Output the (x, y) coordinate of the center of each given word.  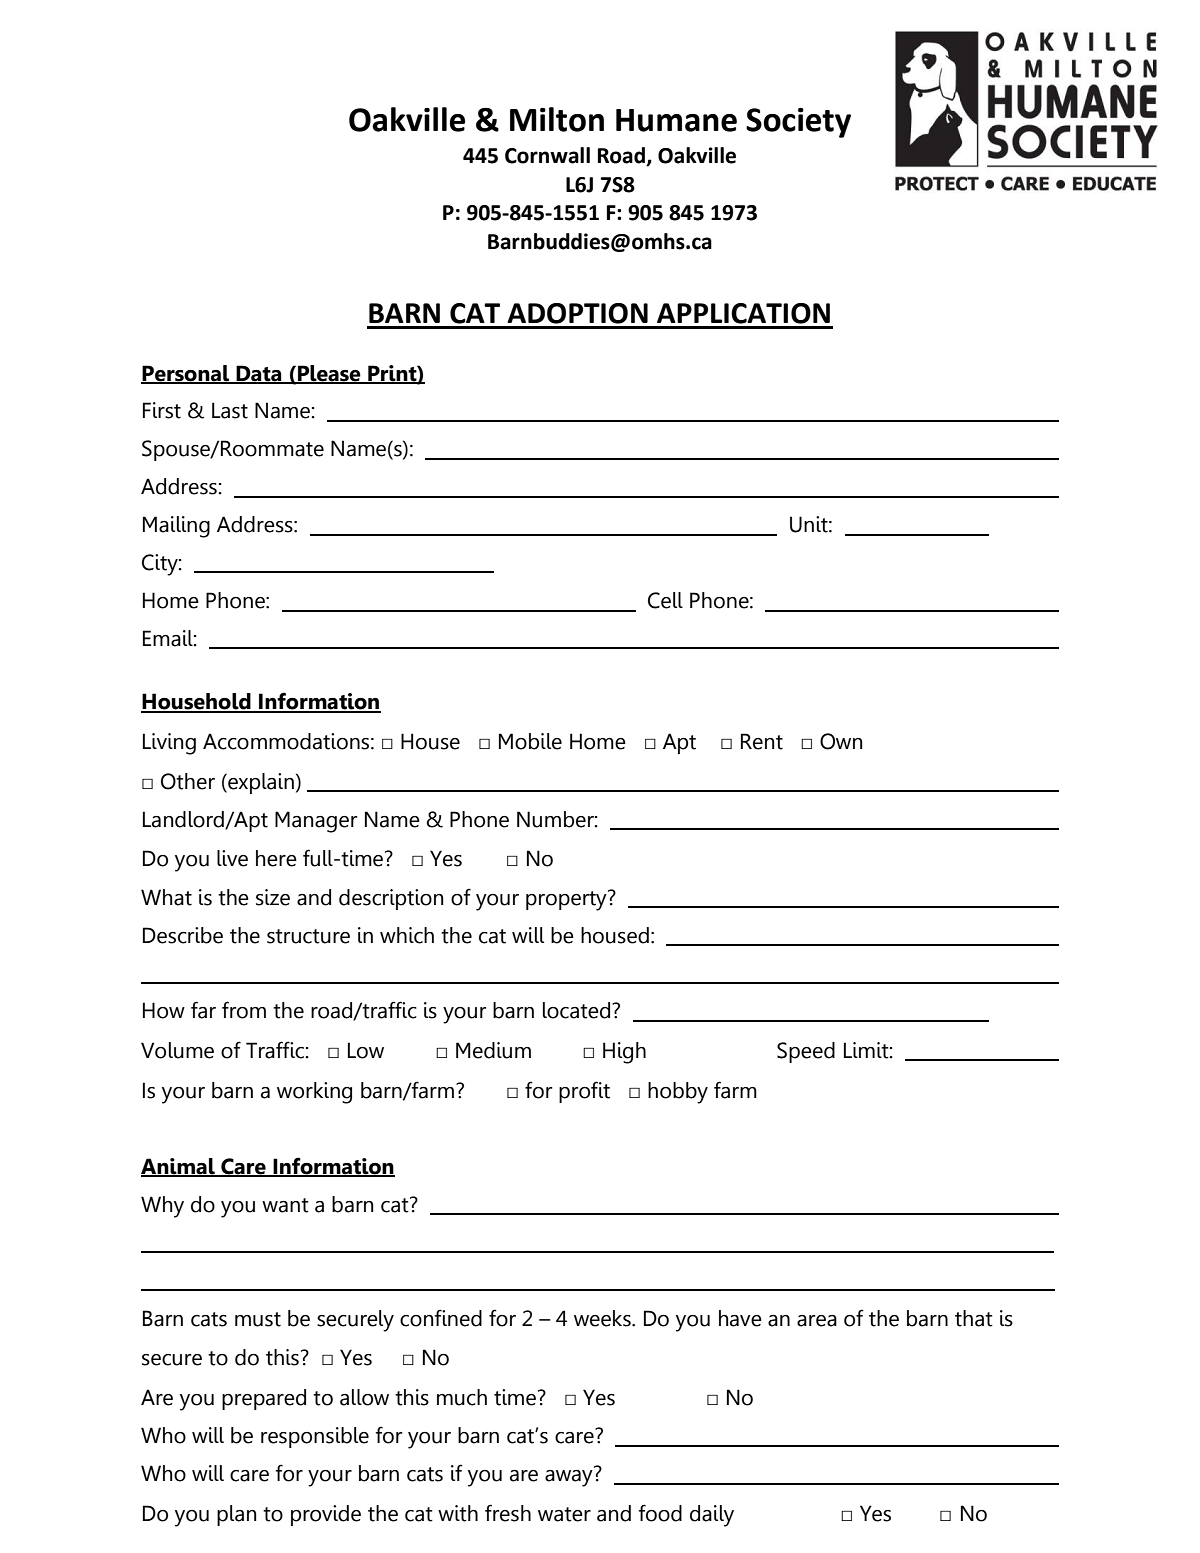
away (569, 1478)
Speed (806, 1052)
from (244, 1010)
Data (259, 374)
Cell (665, 600)
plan (237, 1515)
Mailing (176, 527)
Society (798, 123)
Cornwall (547, 155)
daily (712, 1516)
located (578, 1010)
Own (841, 741)
